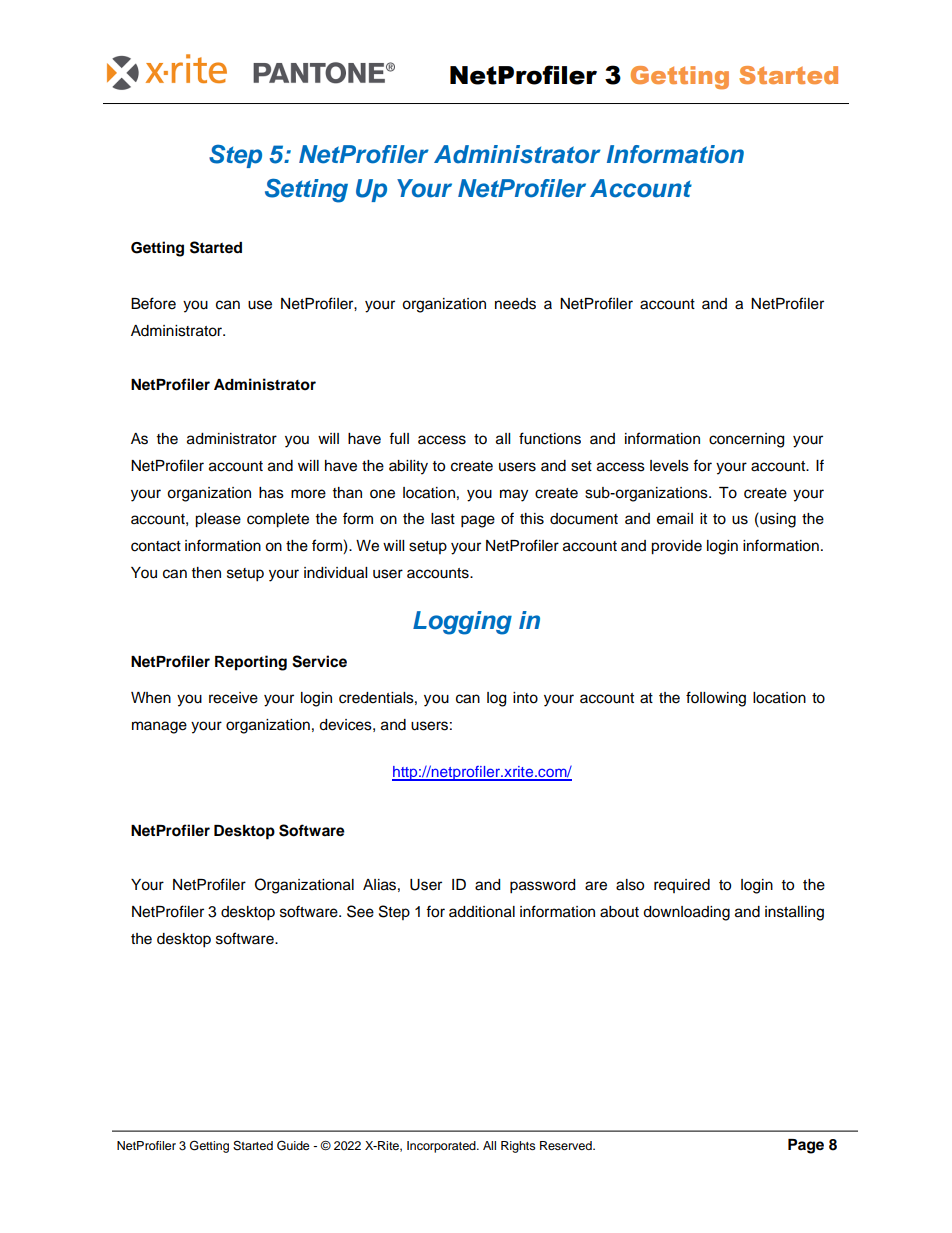  I want to click on Guide, so click(293, 1145).
